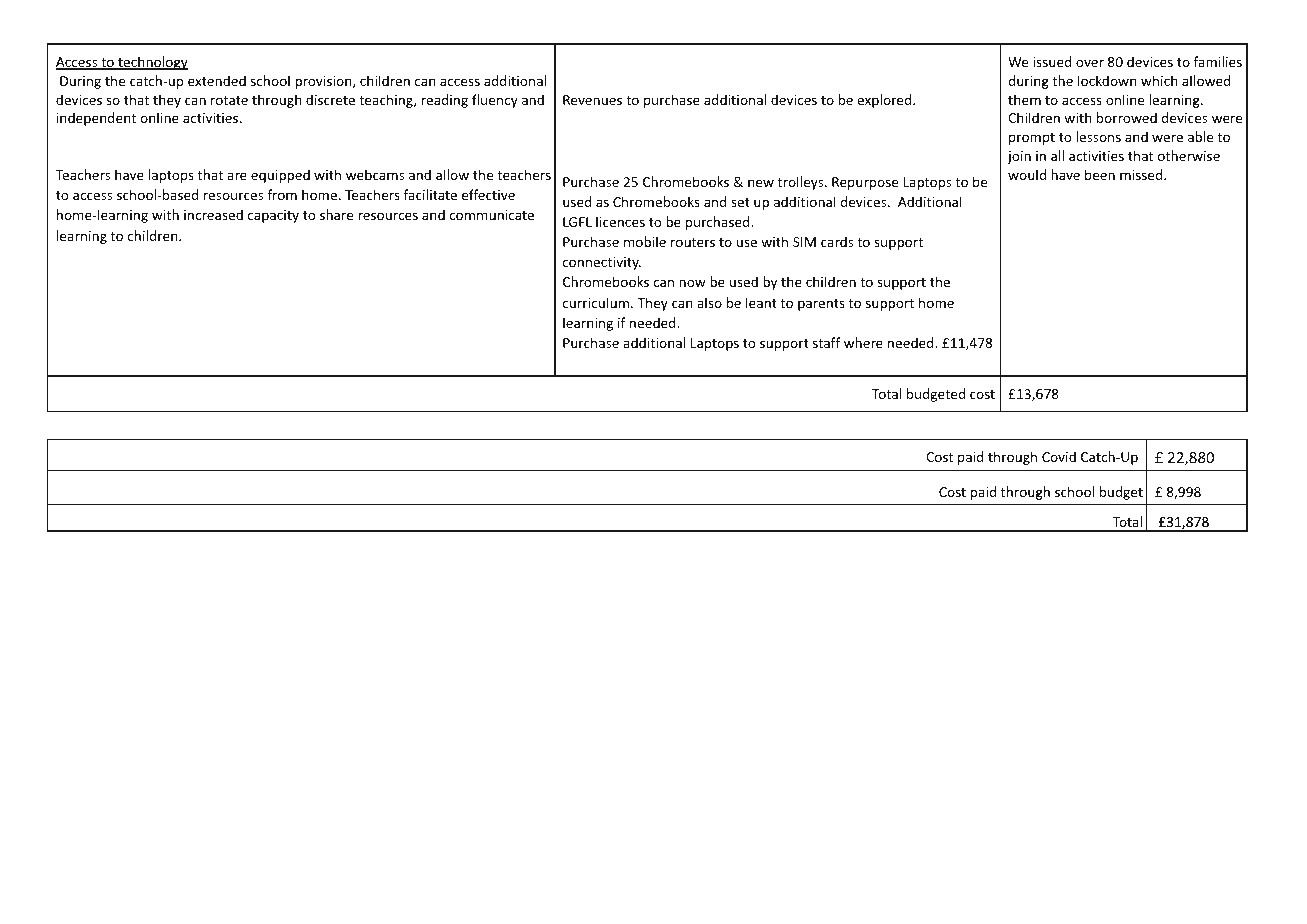  What do you see at coordinates (273, 216) in the screenshot?
I see `capacity` at bounding box center [273, 216].
